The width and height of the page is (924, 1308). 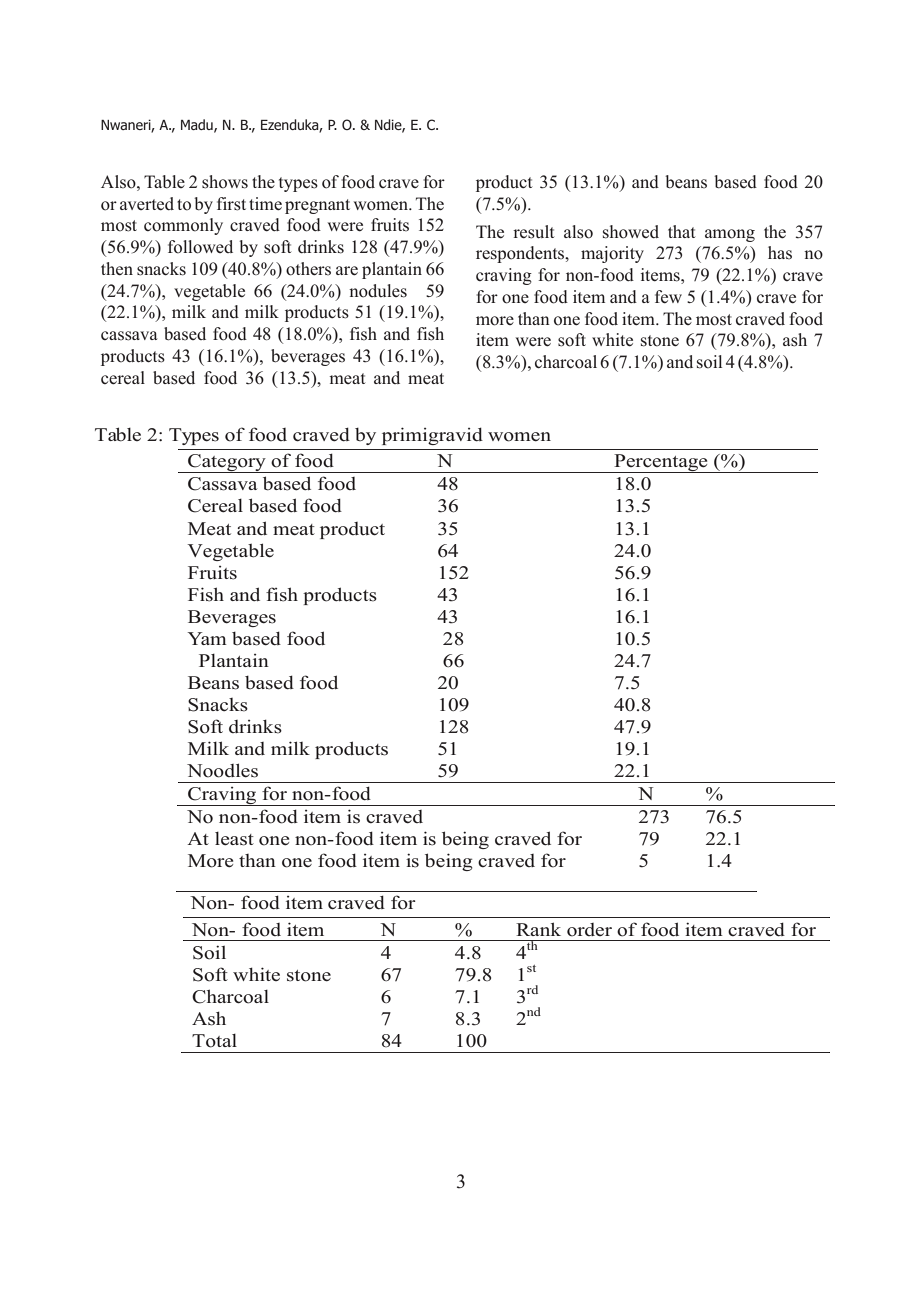 I want to click on that, so click(x=682, y=231).
